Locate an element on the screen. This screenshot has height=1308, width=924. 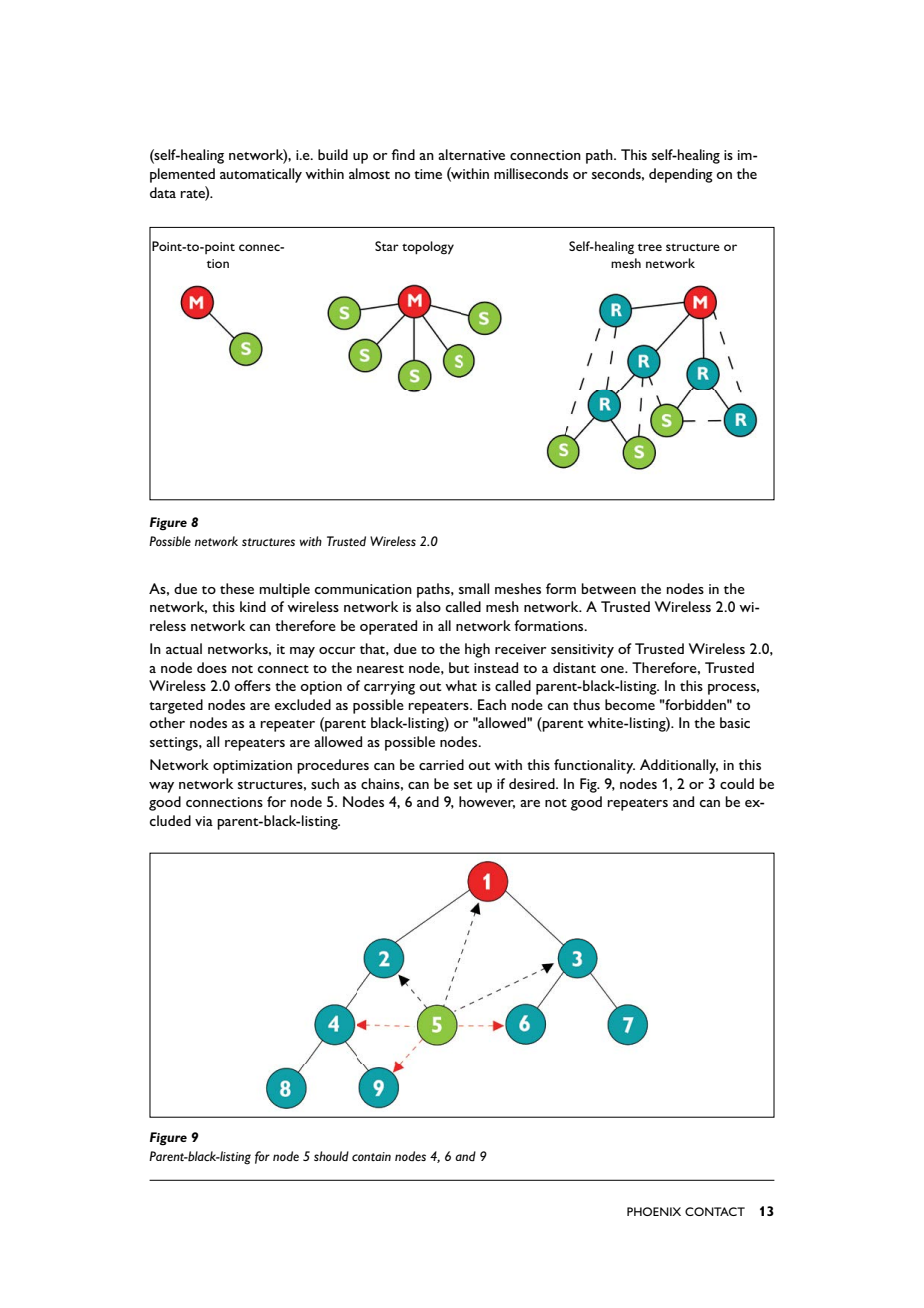
small is located at coordinates (474, 588).
